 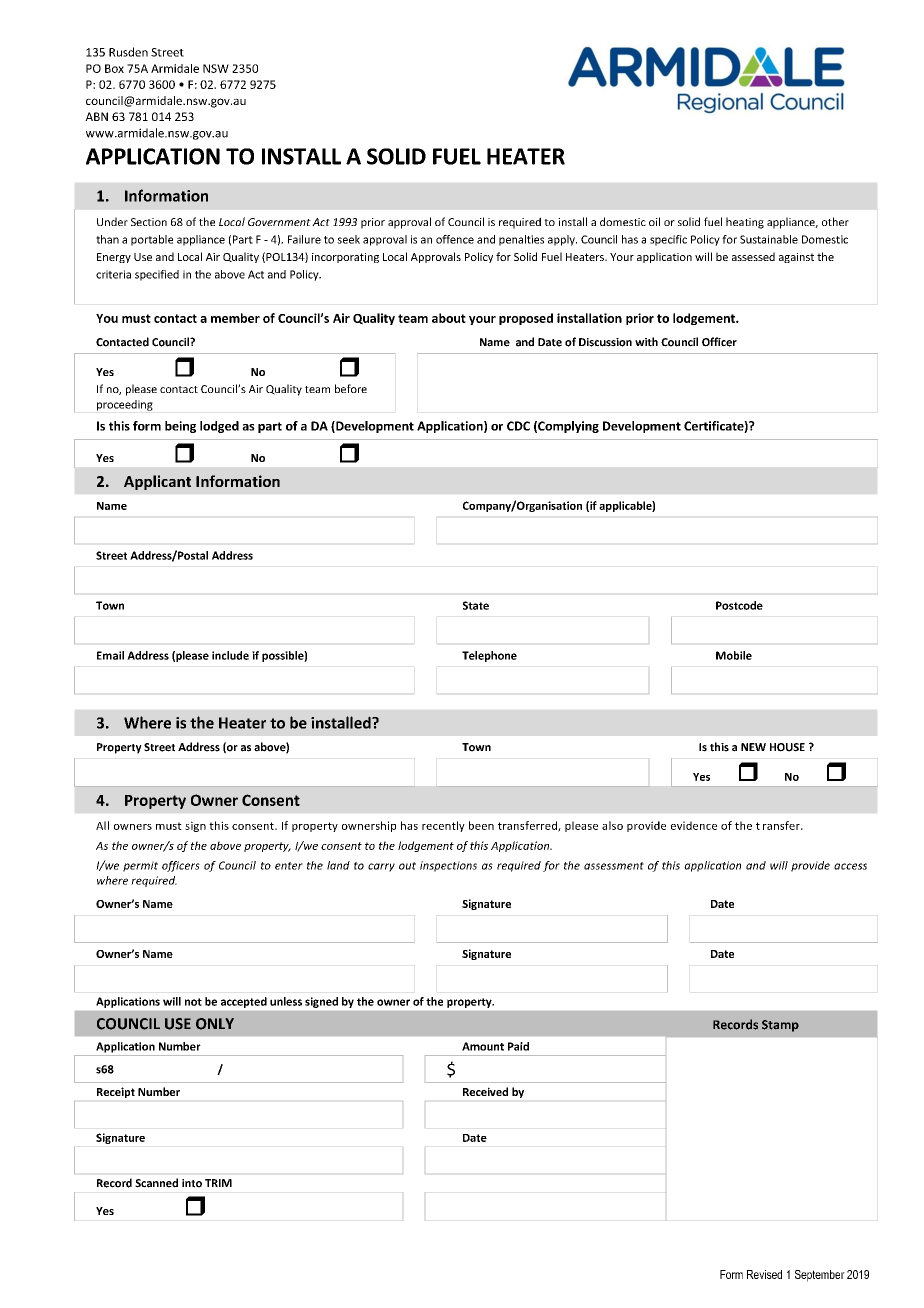 I want to click on permit, so click(x=140, y=866).
